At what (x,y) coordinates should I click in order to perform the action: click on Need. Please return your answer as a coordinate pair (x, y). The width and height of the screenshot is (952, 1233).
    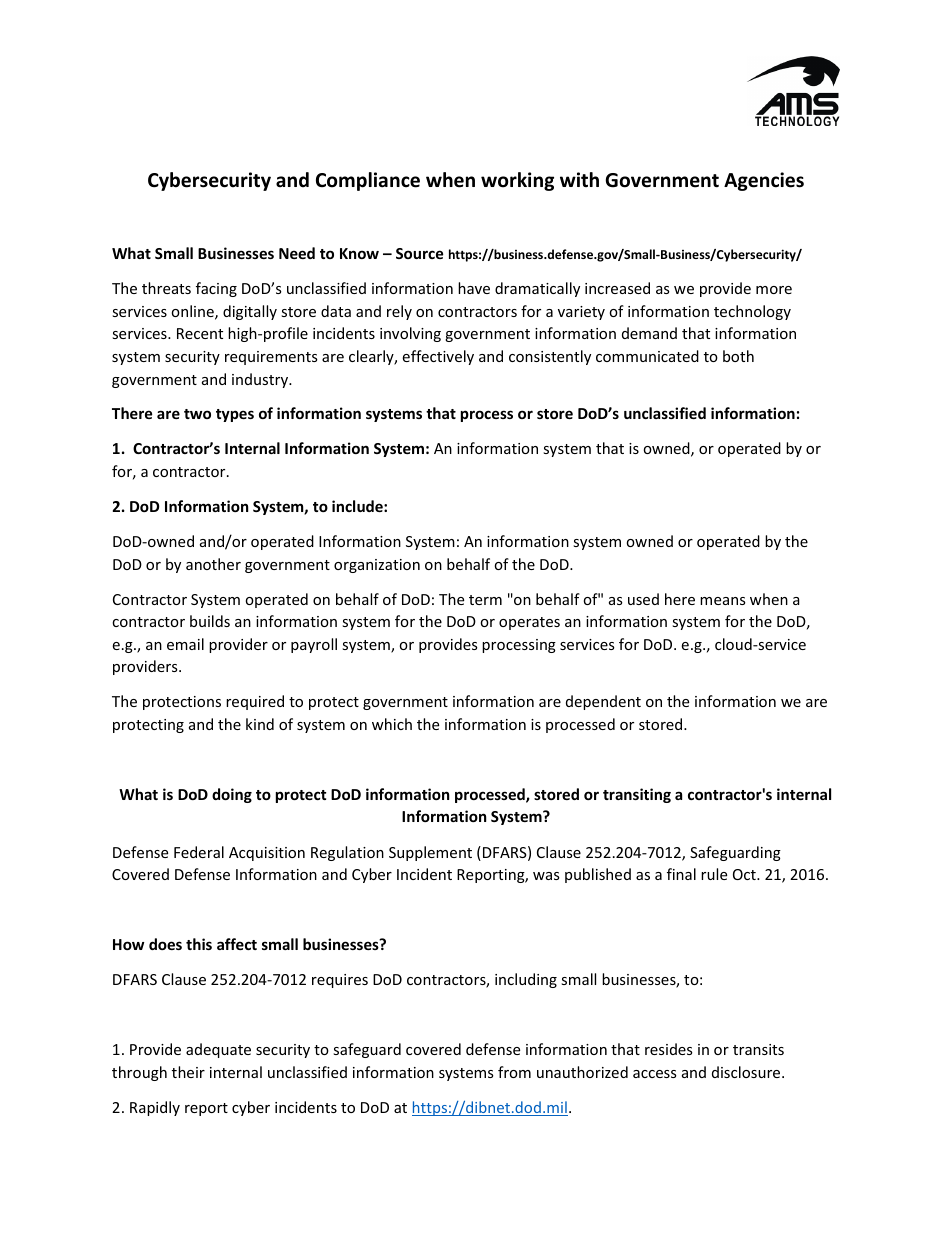
    Looking at the image, I should click on (297, 253).
